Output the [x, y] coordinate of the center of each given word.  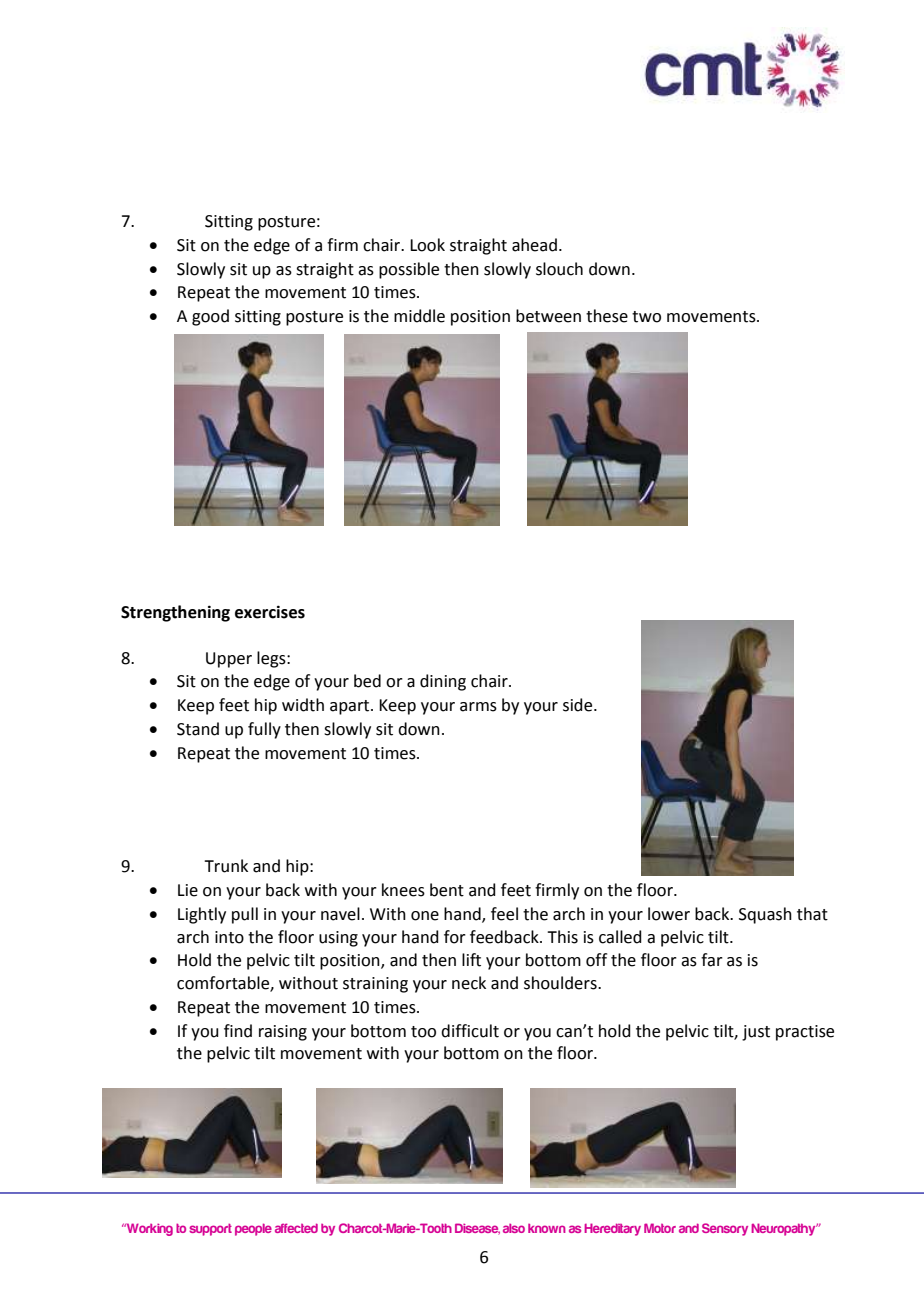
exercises [270, 612]
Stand [198, 729]
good [210, 317]
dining [443, 682]
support [210, 1229]
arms [478, 707]
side [579, 705]
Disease [477, 1229]
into [229, 937]
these [607, 316]
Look [427, 245]
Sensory [725, 1229]
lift [471, 960]
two [646, 317]
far [712, 960]
